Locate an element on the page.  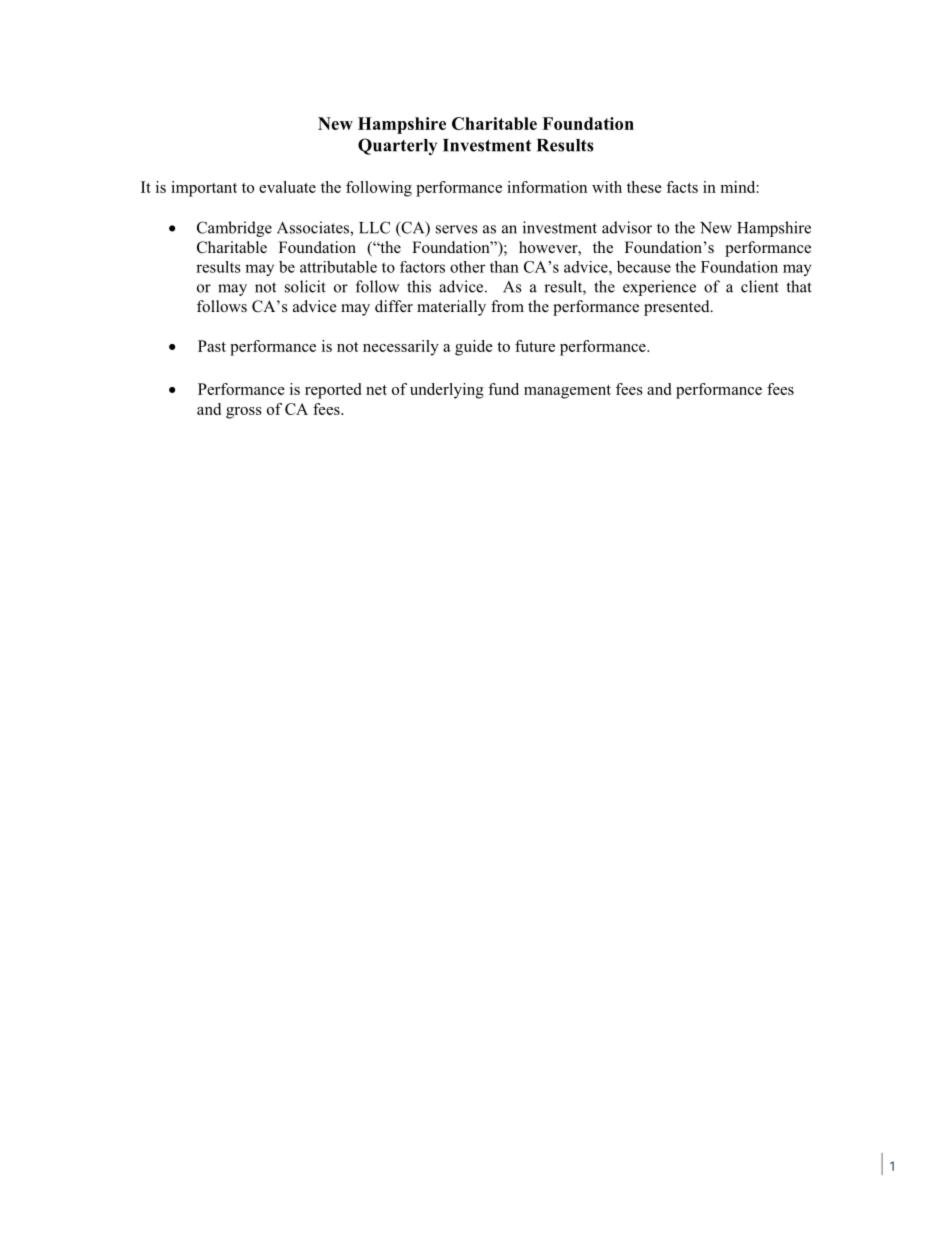
facts is located at coordinates (682, 187).
